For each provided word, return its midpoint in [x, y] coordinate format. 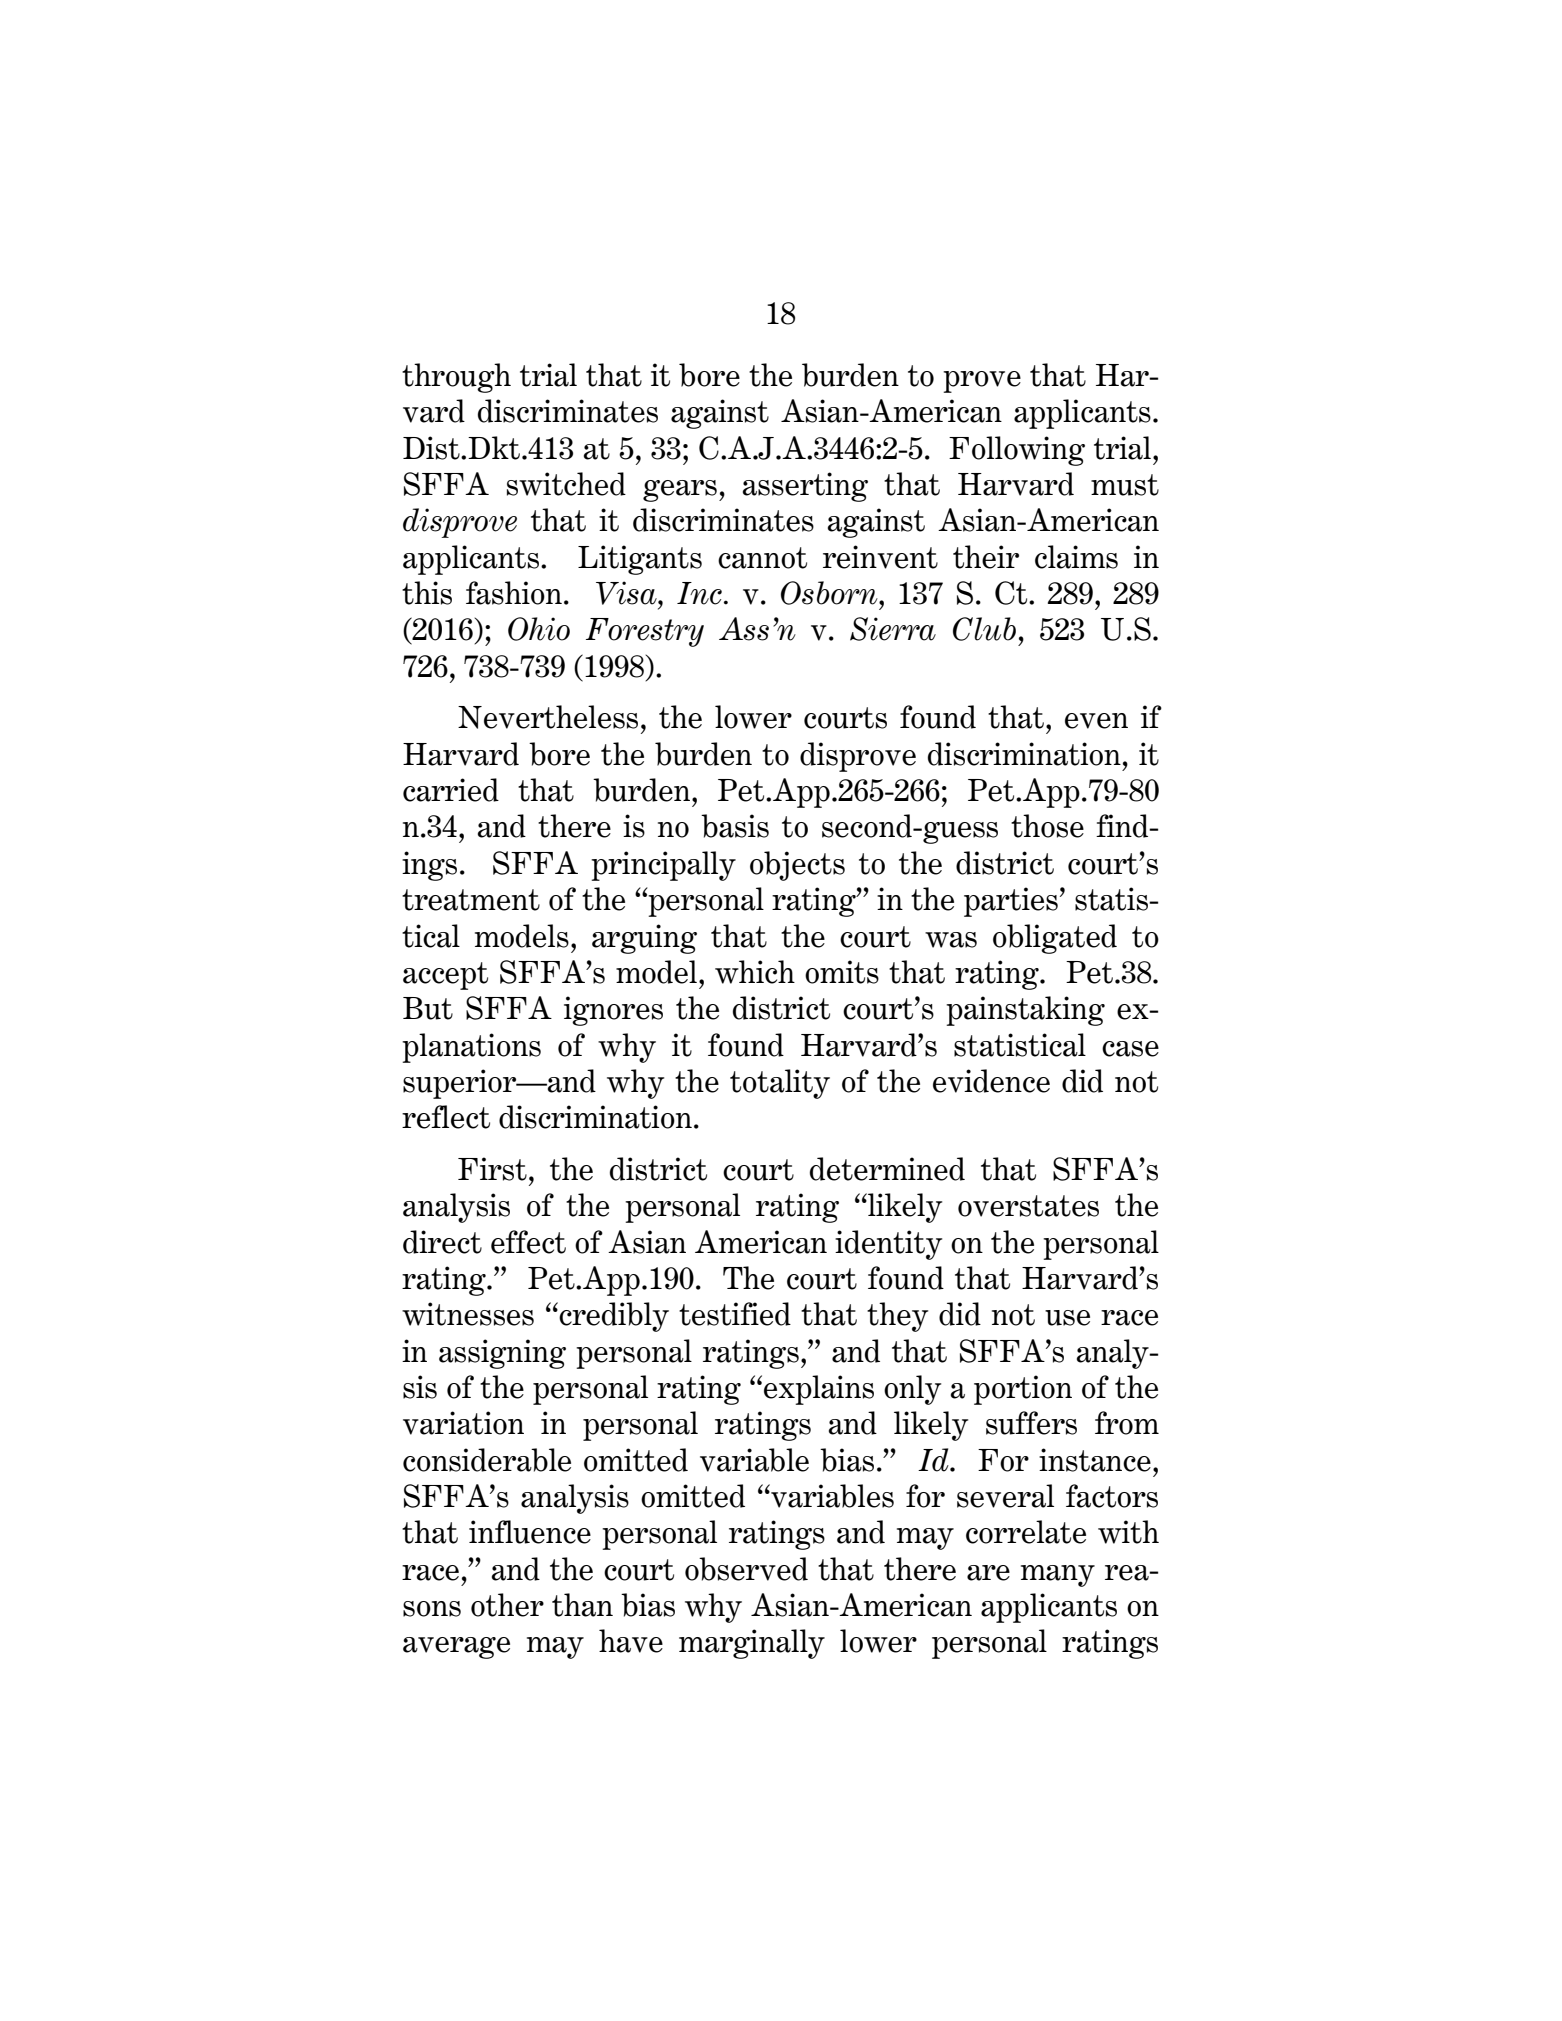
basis [735, 826]
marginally [752, 1644]
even [1096, 721]
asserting [805, 487]
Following [1017, 451]
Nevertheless [548, 717]
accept [445, 976]
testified [735, 1314]
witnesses [468, 1314]
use [1067, 1318]
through [456, 378]
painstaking [1025, 1011]
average [456, 1648]
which [755, 972]
